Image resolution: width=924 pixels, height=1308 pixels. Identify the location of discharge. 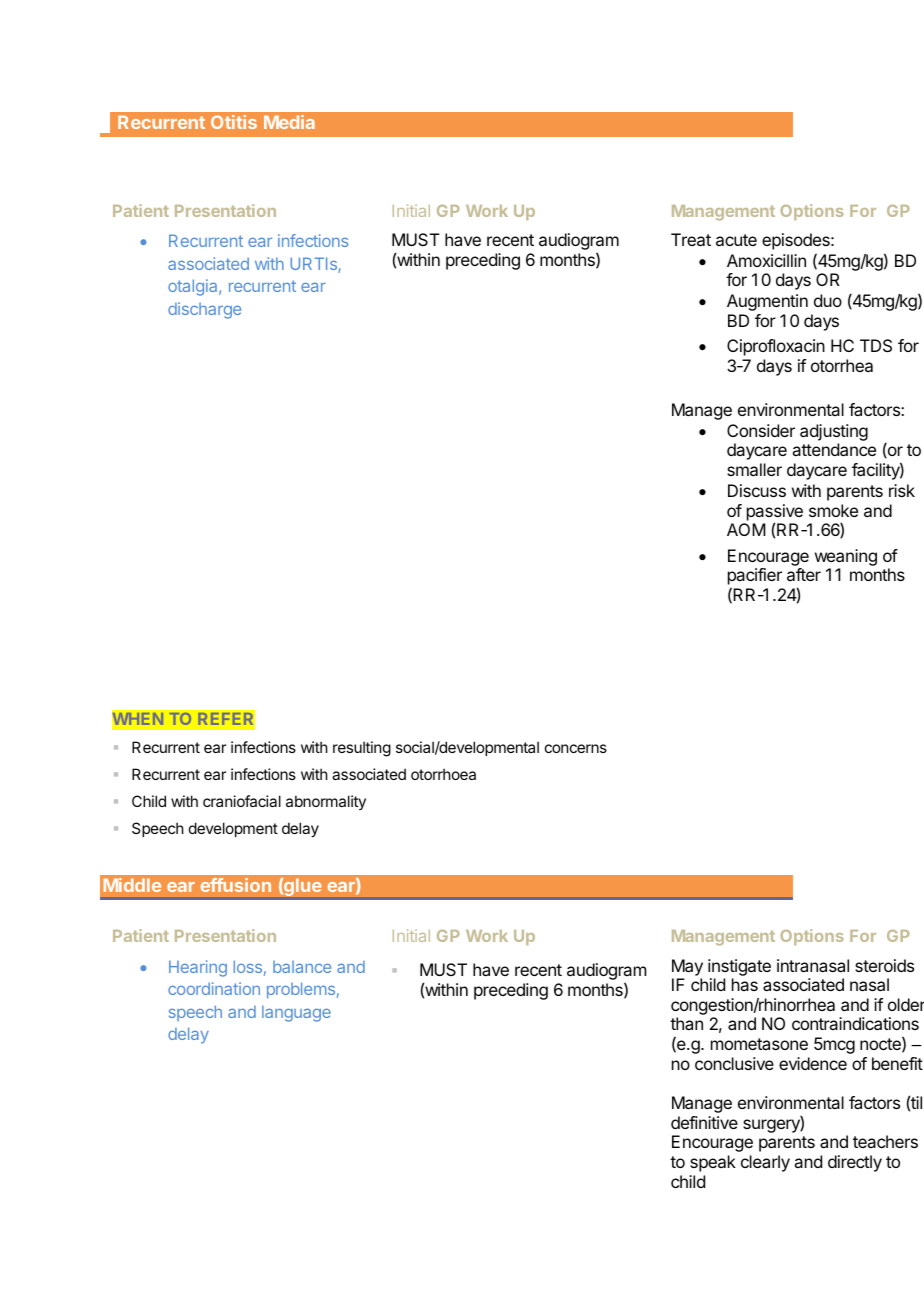
(204, 310).
